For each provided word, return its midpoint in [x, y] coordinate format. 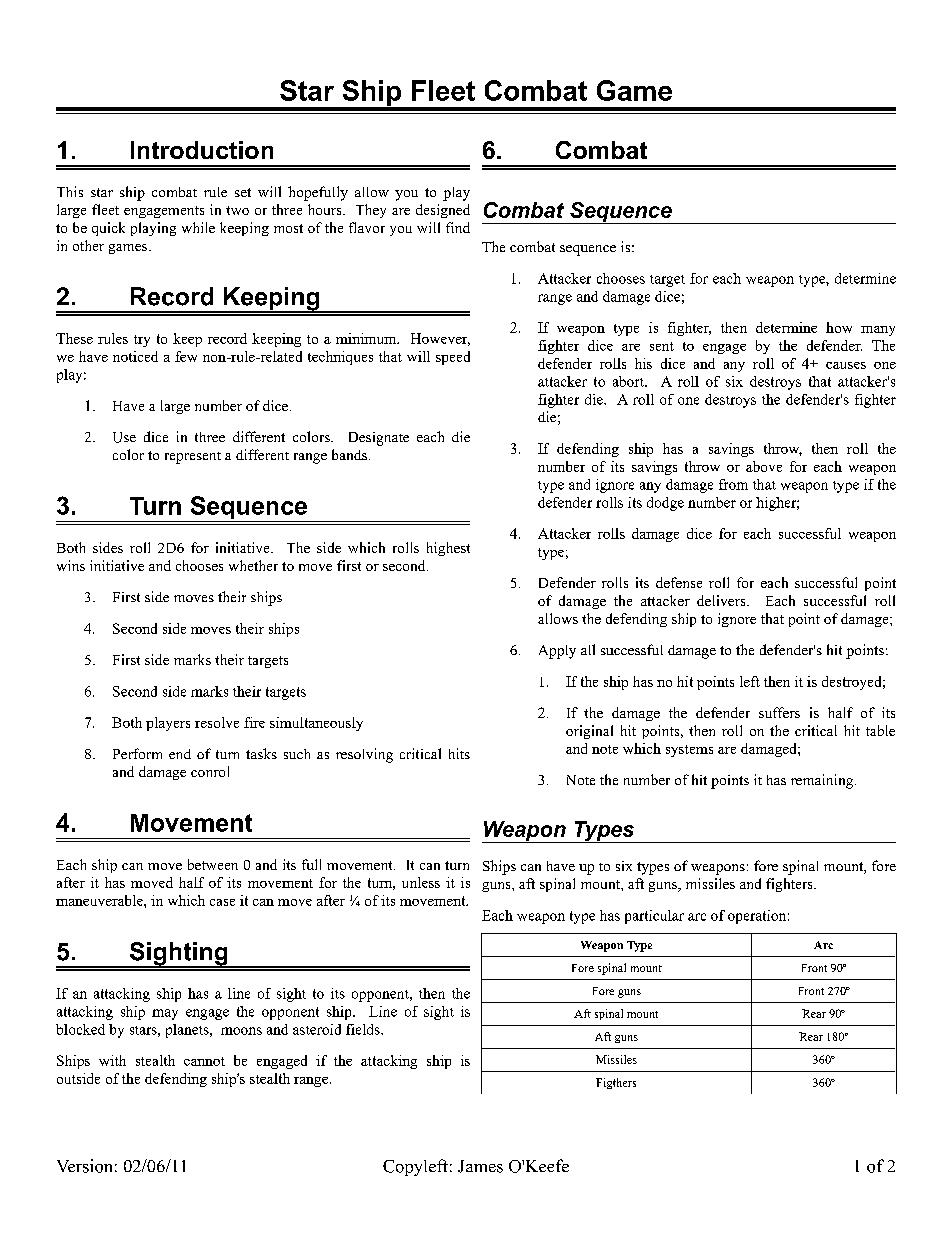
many [878, 331]
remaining [823, 781]
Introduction [202, 150]
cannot [204, 1061]
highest [448, 549]
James [480, 1166]
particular [654, 917]
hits [459, 753]
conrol [210, 771]
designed [443, 211]
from [733, 484]
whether [253, 565]
